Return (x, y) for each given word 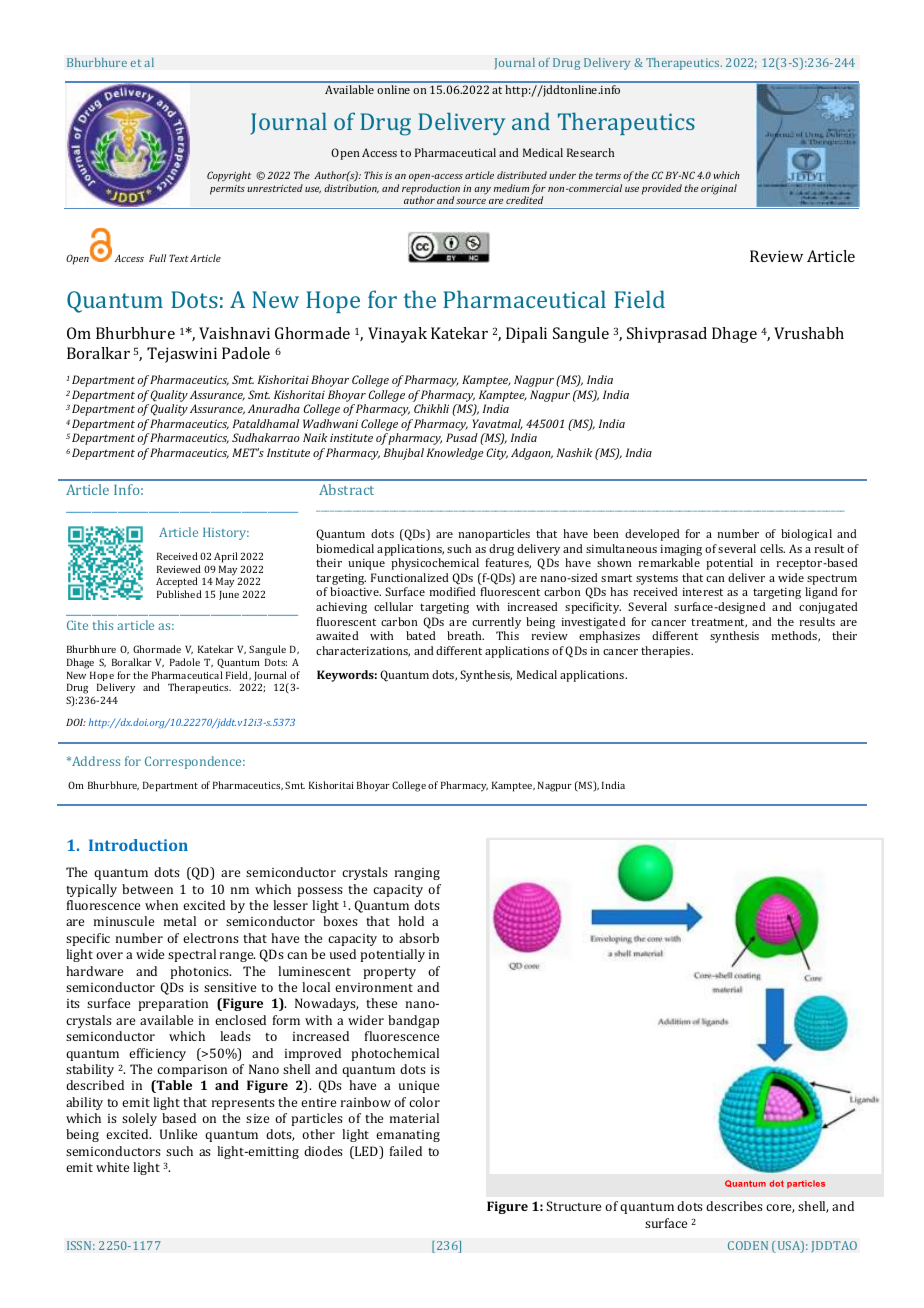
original (719, 189)
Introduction (138, 845)
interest (702, 592)
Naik (315, 437)
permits (227, 190)
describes (734, 1206)
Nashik (575, 452)
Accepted (178, 584)
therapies (667, 652)
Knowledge (455, 454)
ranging (417, 874)
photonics (200, 972)
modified (452, 591)
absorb (419, 938)
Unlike (178, 1134)
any (482, 191)
